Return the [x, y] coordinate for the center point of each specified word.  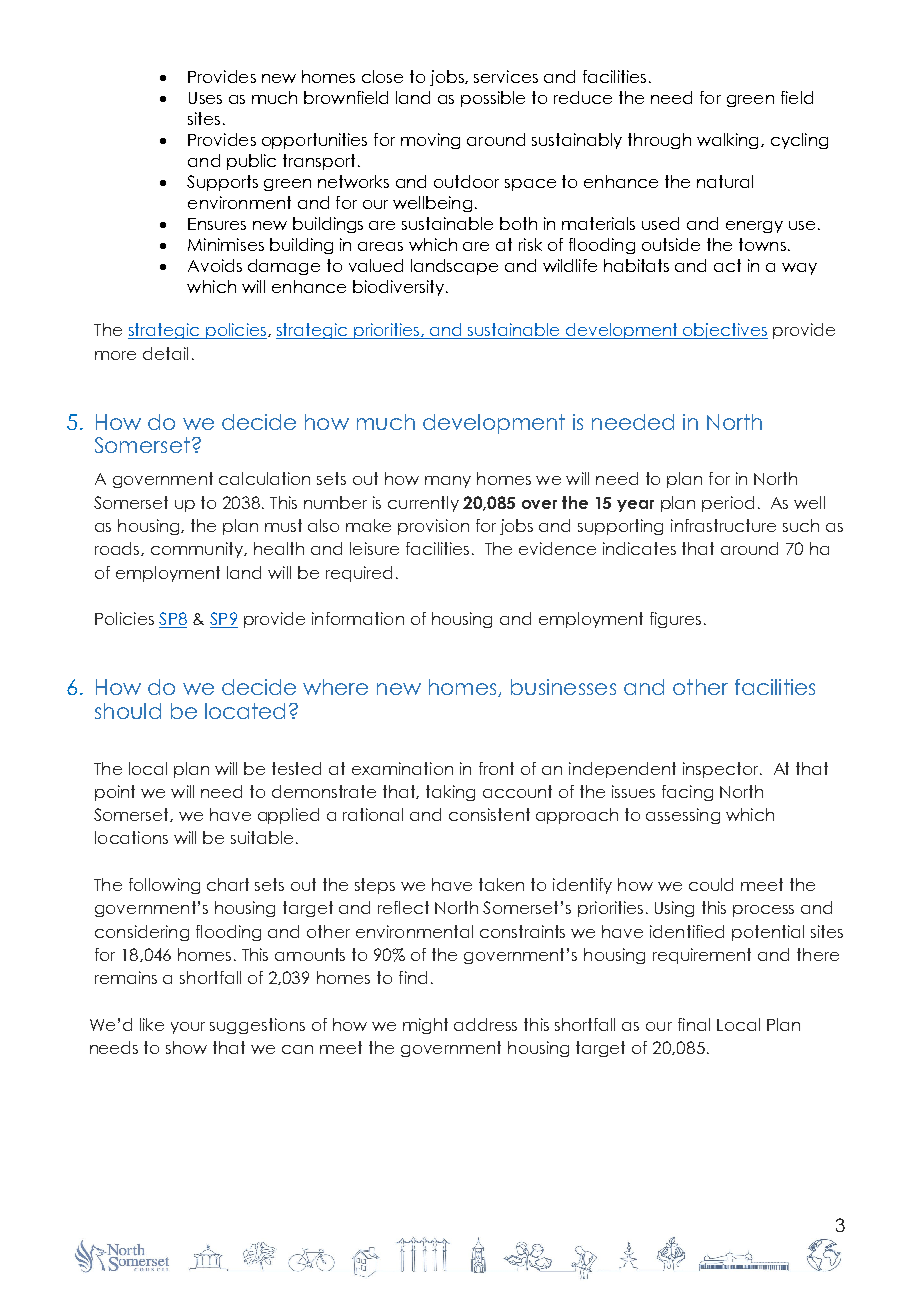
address [485, 1024]
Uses [205, 98]
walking [729, 141]
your [188, 1028]
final [694, 1024]
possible [493, 99]
